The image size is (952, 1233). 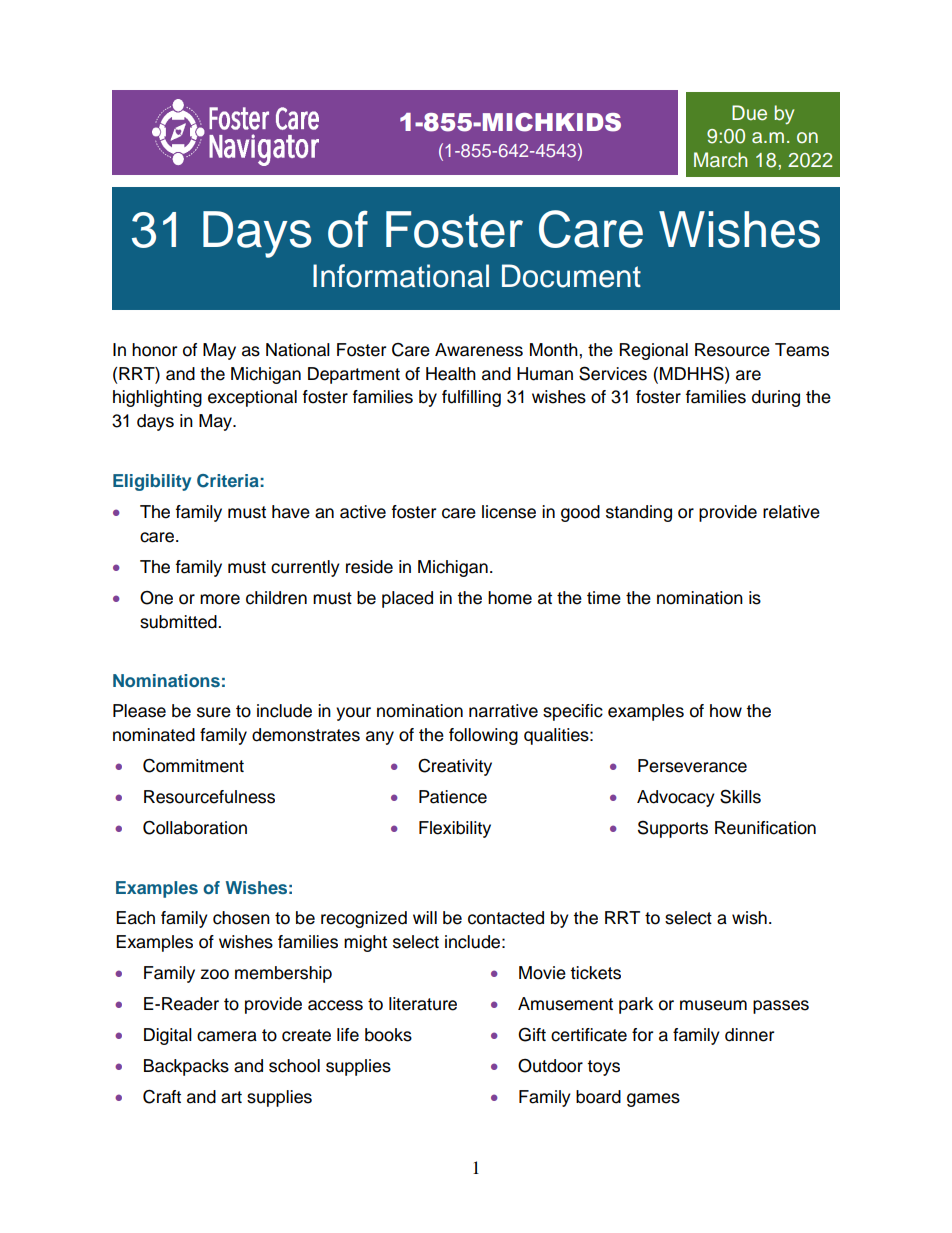 What do you see at coordinates (479, 350) in the image?
I see `Awareness` at bounding box center [479, 350].
